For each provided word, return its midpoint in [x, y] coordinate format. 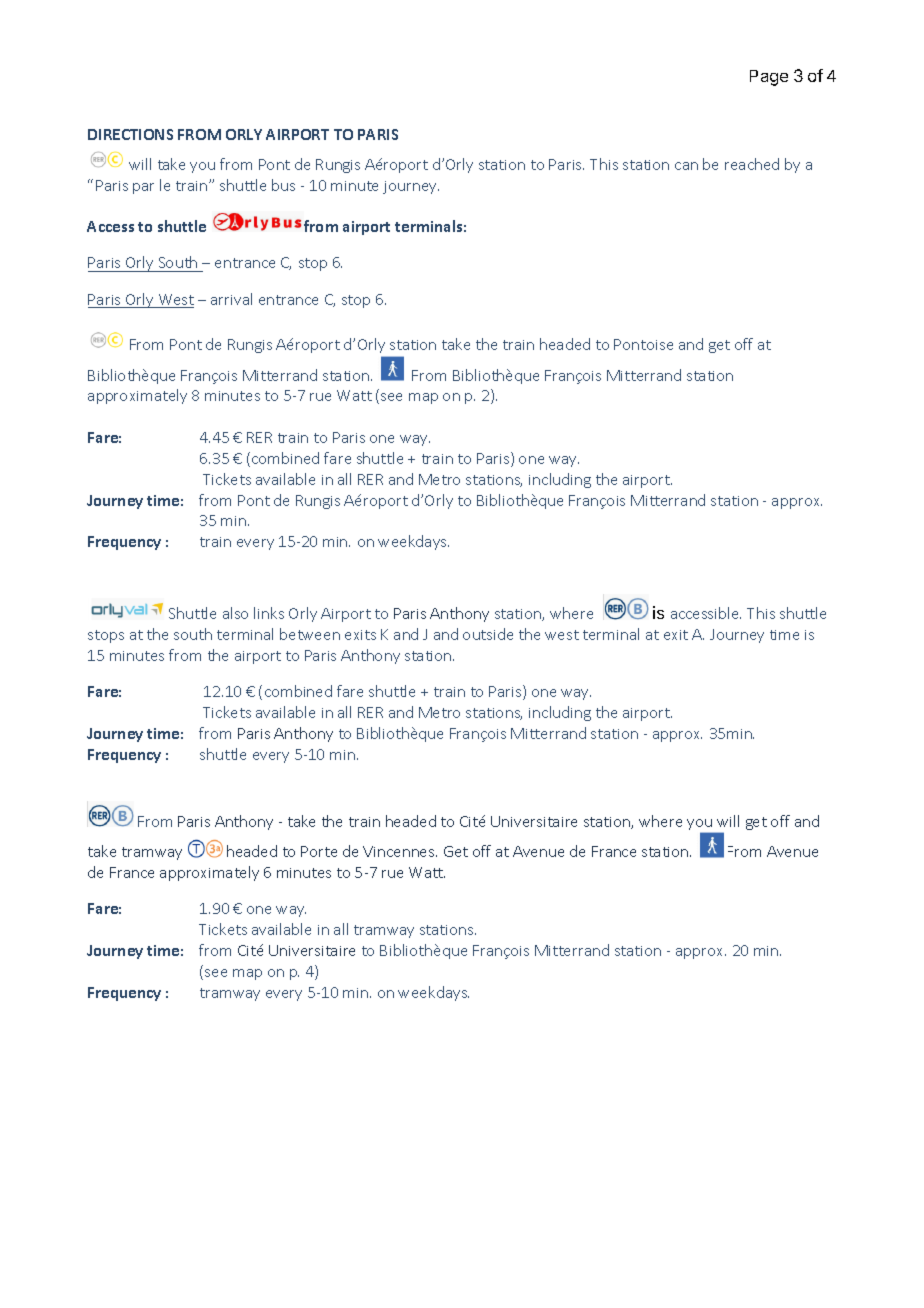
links [269, 613]
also [235, 613]
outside [488, 634]
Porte [319, 851]
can [686, 166]
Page [769, 78]
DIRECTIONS [130, 134]
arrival [231, 299]
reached [752, 164]
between [310, 634]
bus [283, 185]
